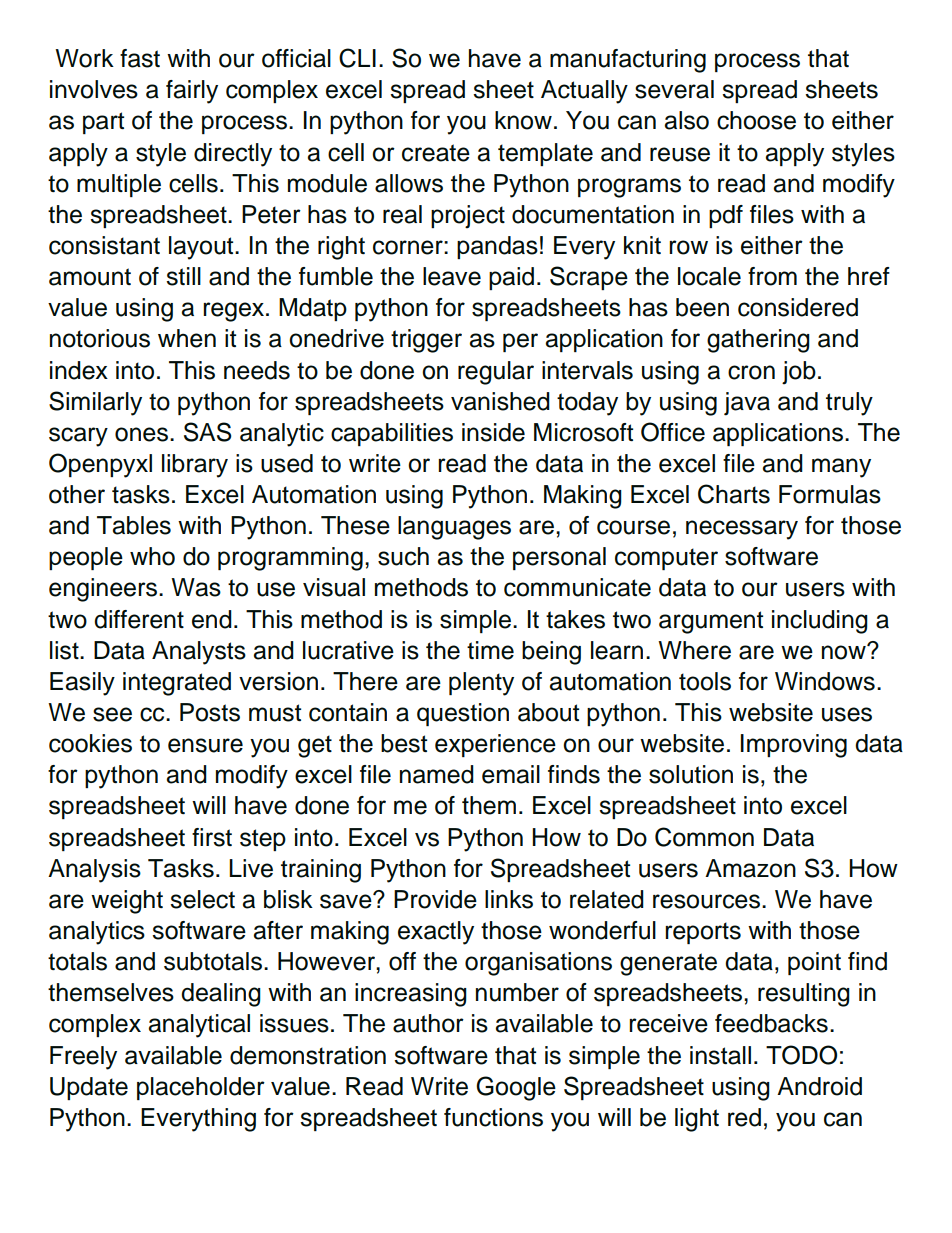 The width and height of the screenshot is (952, 1233). Describe the element at coordinates (495, 745) in the screenshot. I see `experience` at that location.
